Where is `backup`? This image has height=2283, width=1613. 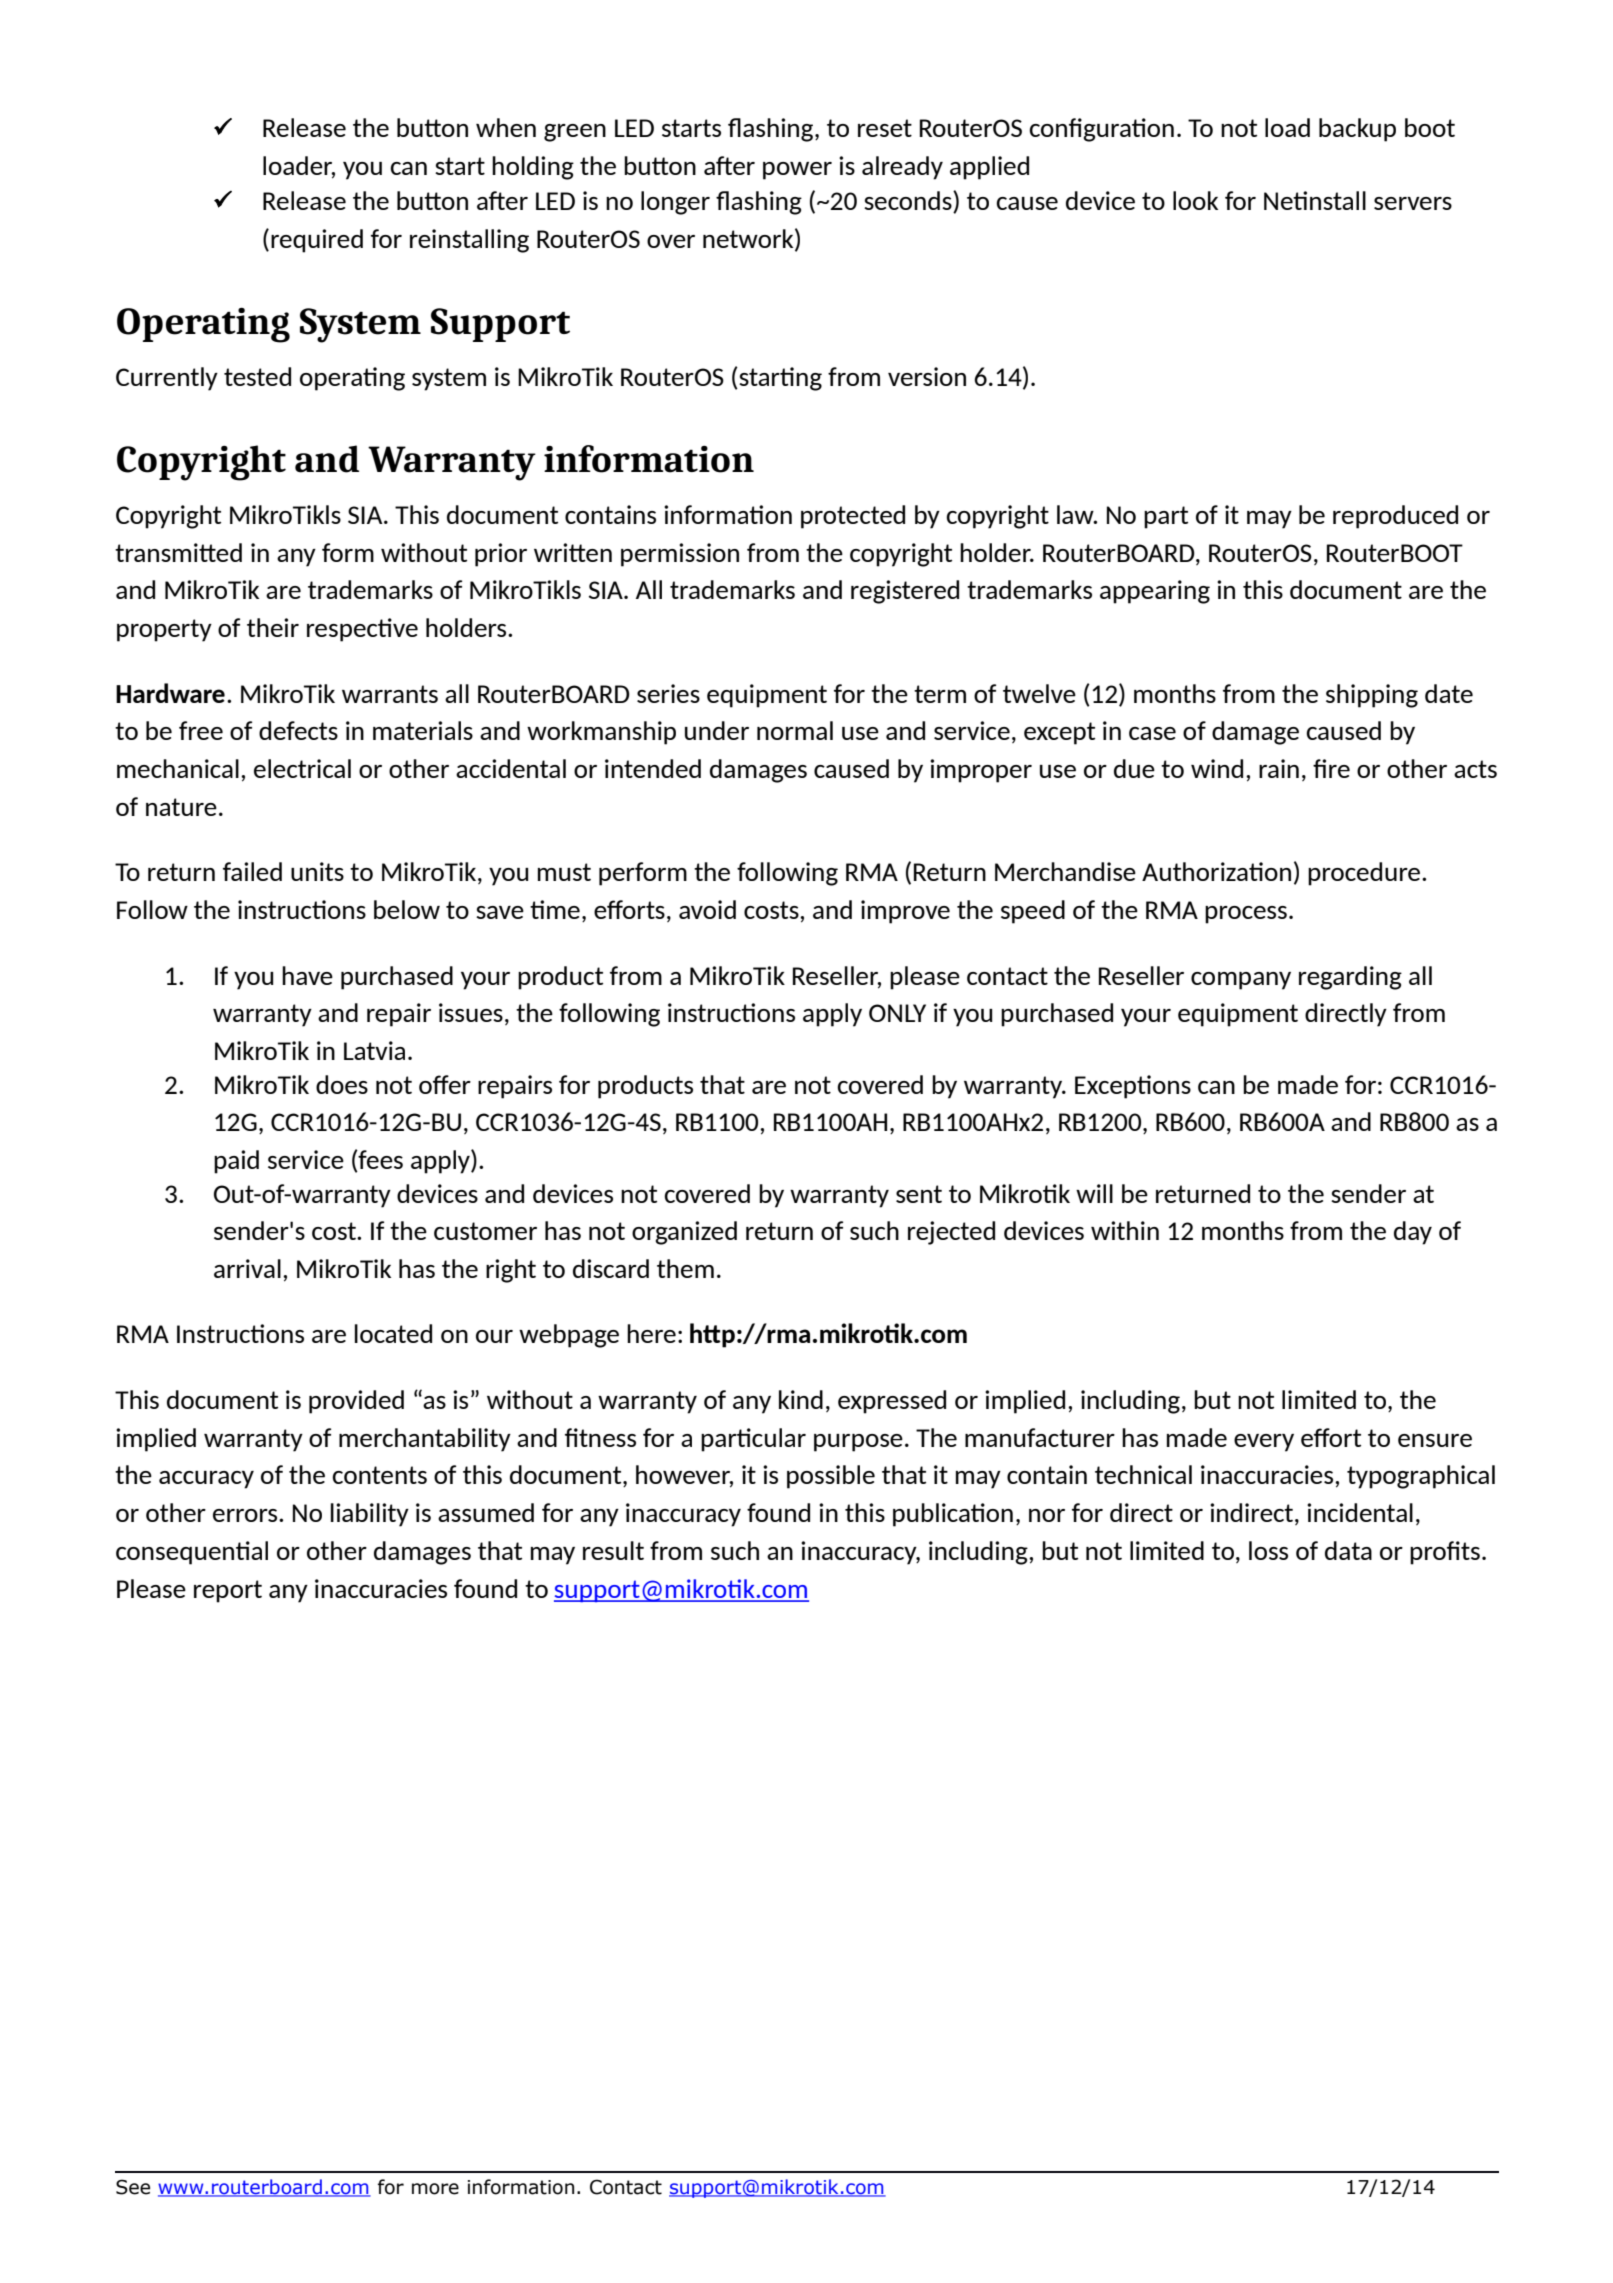 backup is located at coordinates (1357, 130).
